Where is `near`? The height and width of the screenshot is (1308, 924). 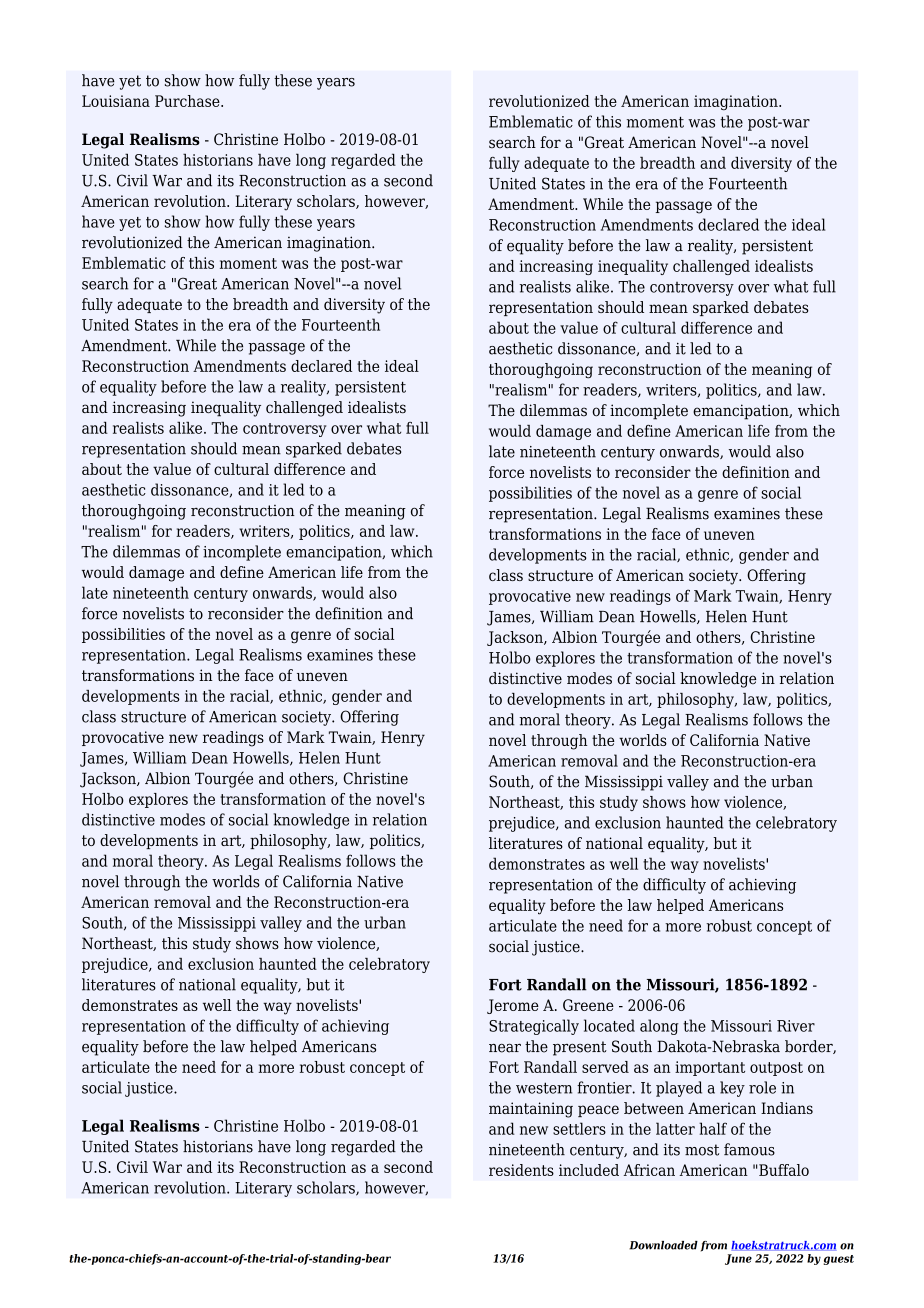
near is located at coordinates (505, 1048).
